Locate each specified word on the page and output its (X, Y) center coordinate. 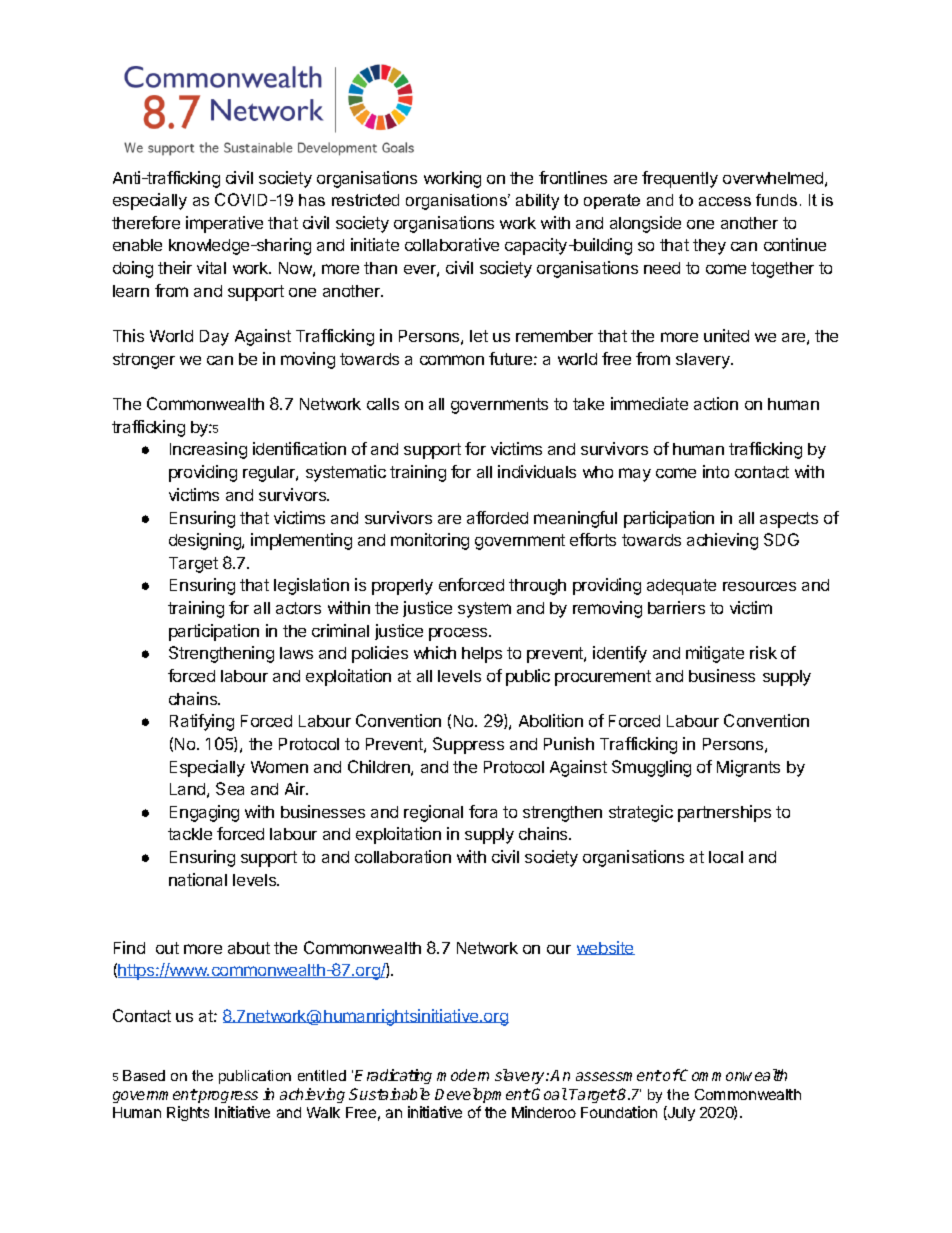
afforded (497, 517)
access (725, 201)
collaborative (452, 244)
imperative (224, 224)
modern (463, 1075)
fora (483, 811)
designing (206, 541)
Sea (230, 788)
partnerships (724, 813)
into (716, 471)
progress (227, 1097)
